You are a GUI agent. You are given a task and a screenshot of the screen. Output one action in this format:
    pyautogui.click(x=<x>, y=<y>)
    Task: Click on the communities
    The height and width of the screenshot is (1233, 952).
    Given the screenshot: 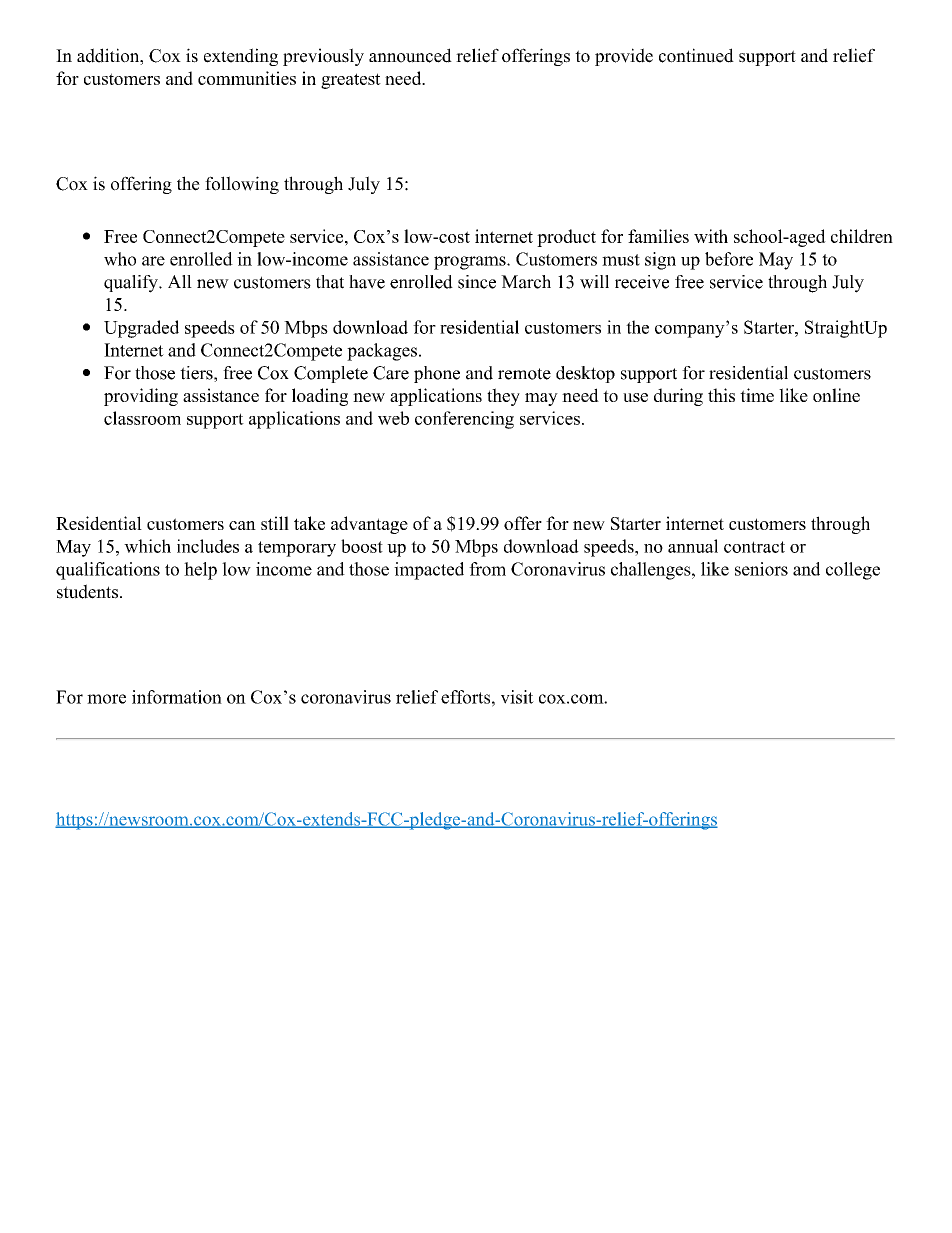 What is the action you would take?
    pyautogui.click(x=247, y=78)
